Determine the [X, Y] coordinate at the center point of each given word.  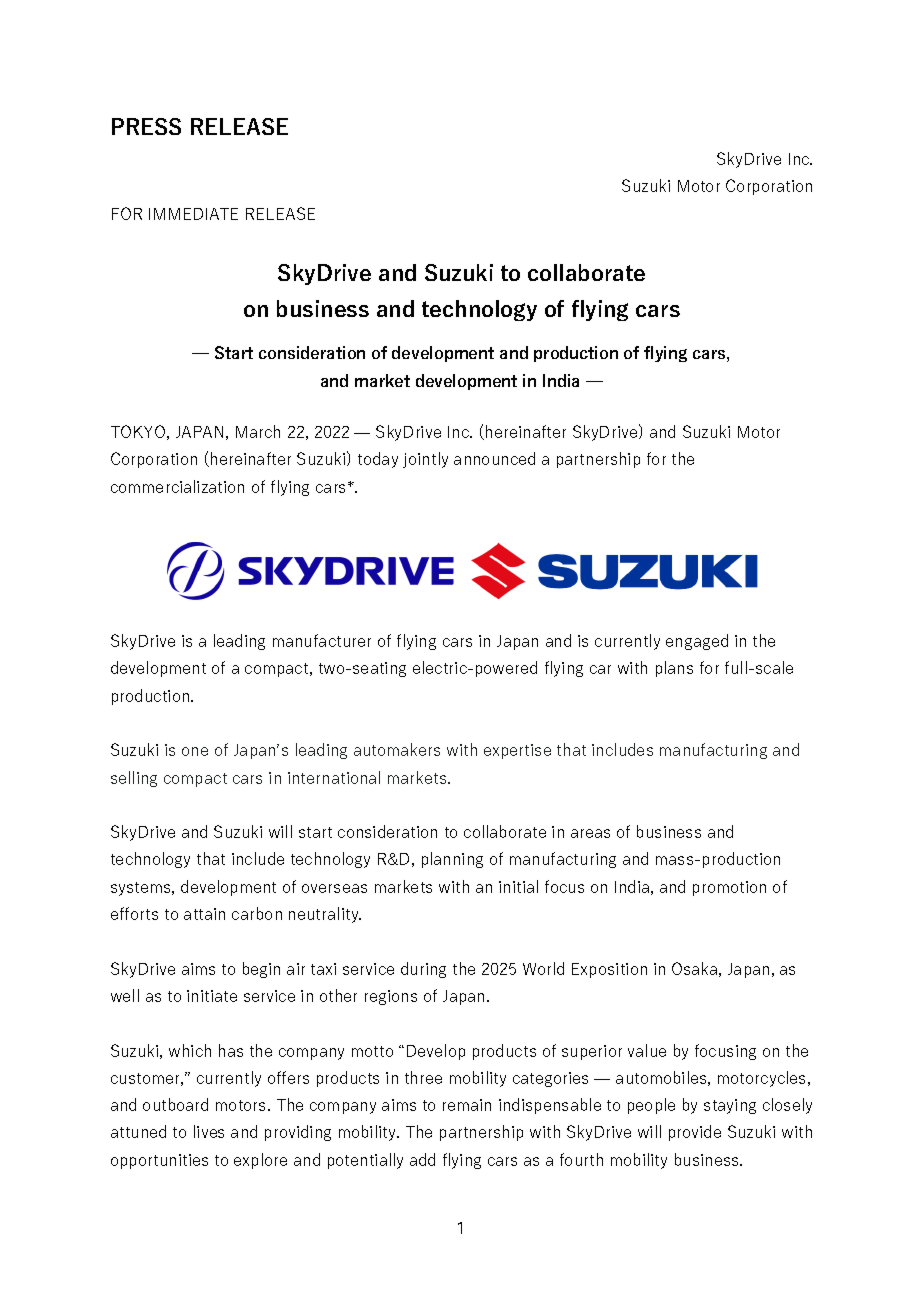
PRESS [146, 126]
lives [209, 1131]
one [195, 751]
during [423, 970]
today [378, 460]
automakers [397, 749]
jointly [425, 460]
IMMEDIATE [193, 214]
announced [494, 458]
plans [674, 669]
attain [204, 914]
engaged [697, 642]
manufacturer [322, 640]
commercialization [177, 486]
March [258, 431]
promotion [729, 888]
